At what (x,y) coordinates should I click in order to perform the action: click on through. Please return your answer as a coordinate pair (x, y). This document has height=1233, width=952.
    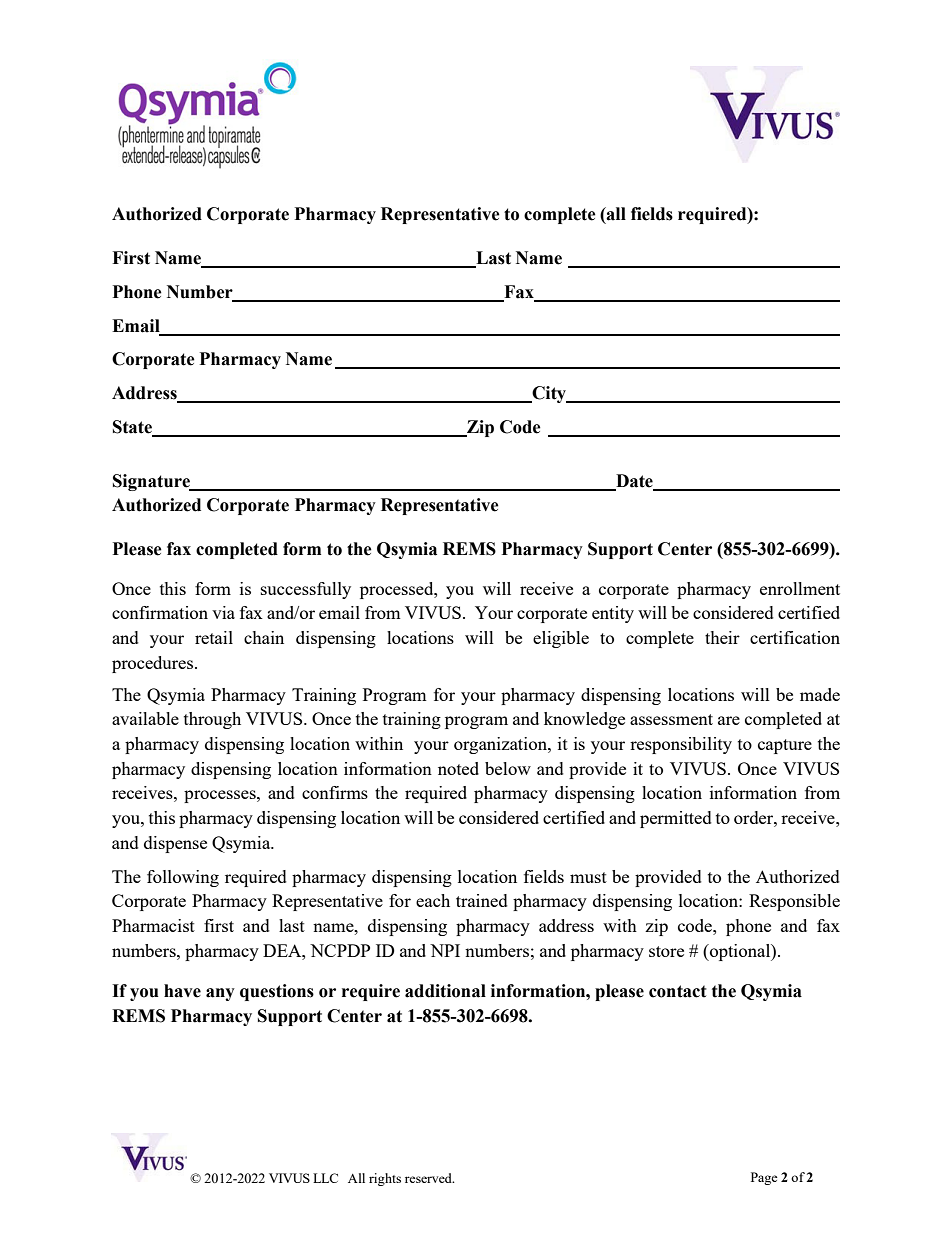
    Looking at the image, I should click on (212, 720).
